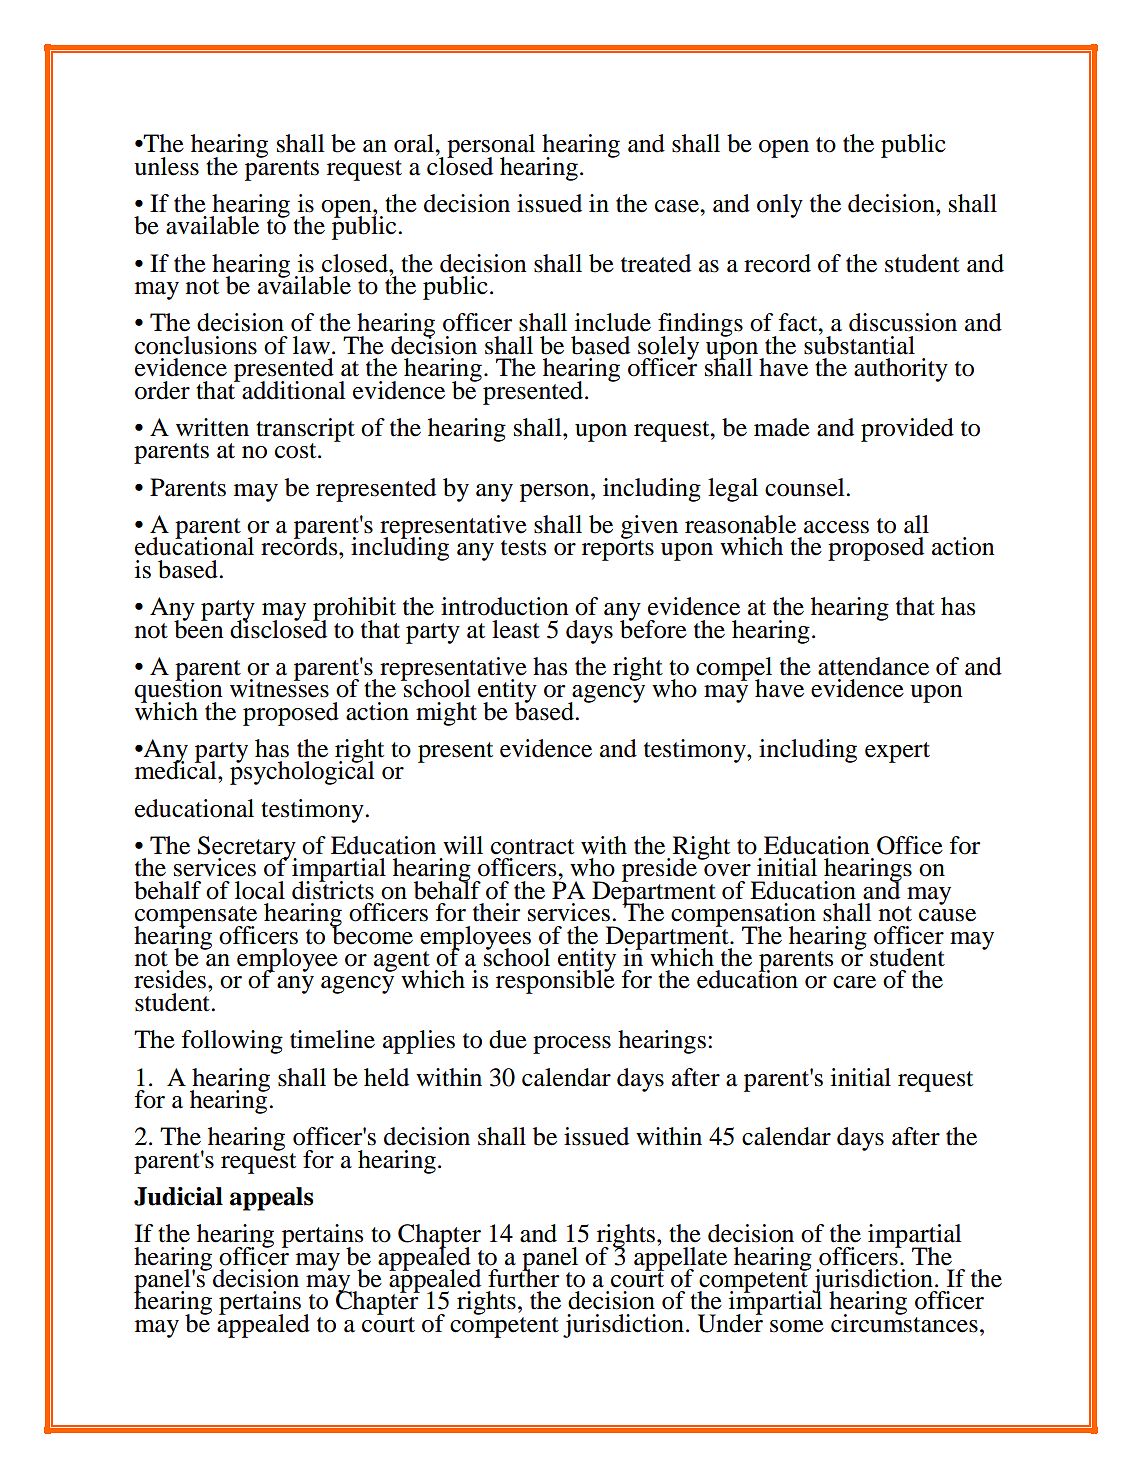 Image resolution: width=1142 pixels, height=1478 pixels. Describe the element at coordinates (247, 849) in the image. I see `Secretary` at that location.
